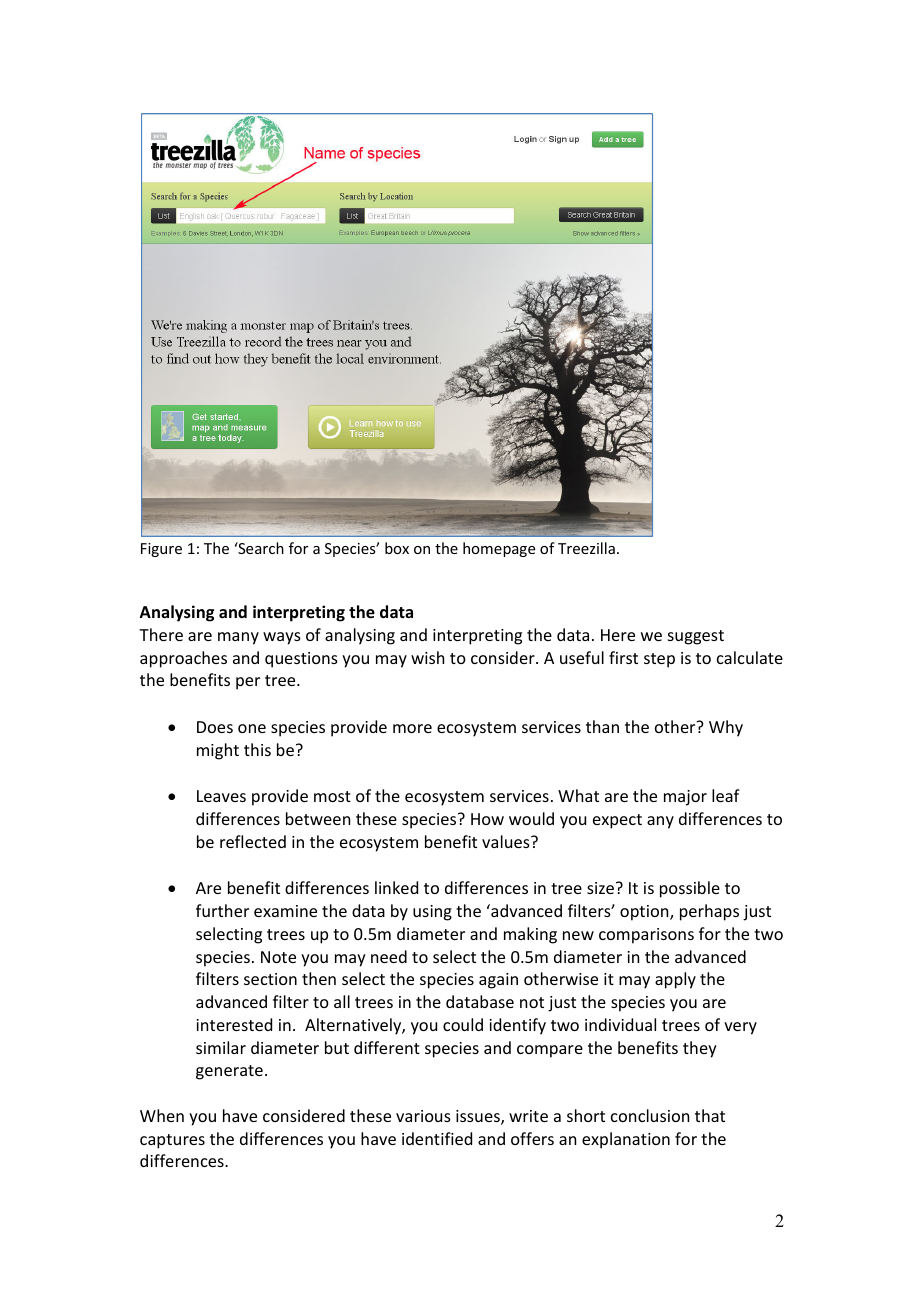 This image has height=1308, width=924. Describe the element at coordinates (253, 841) in the image. I see `reflected` at that location.
